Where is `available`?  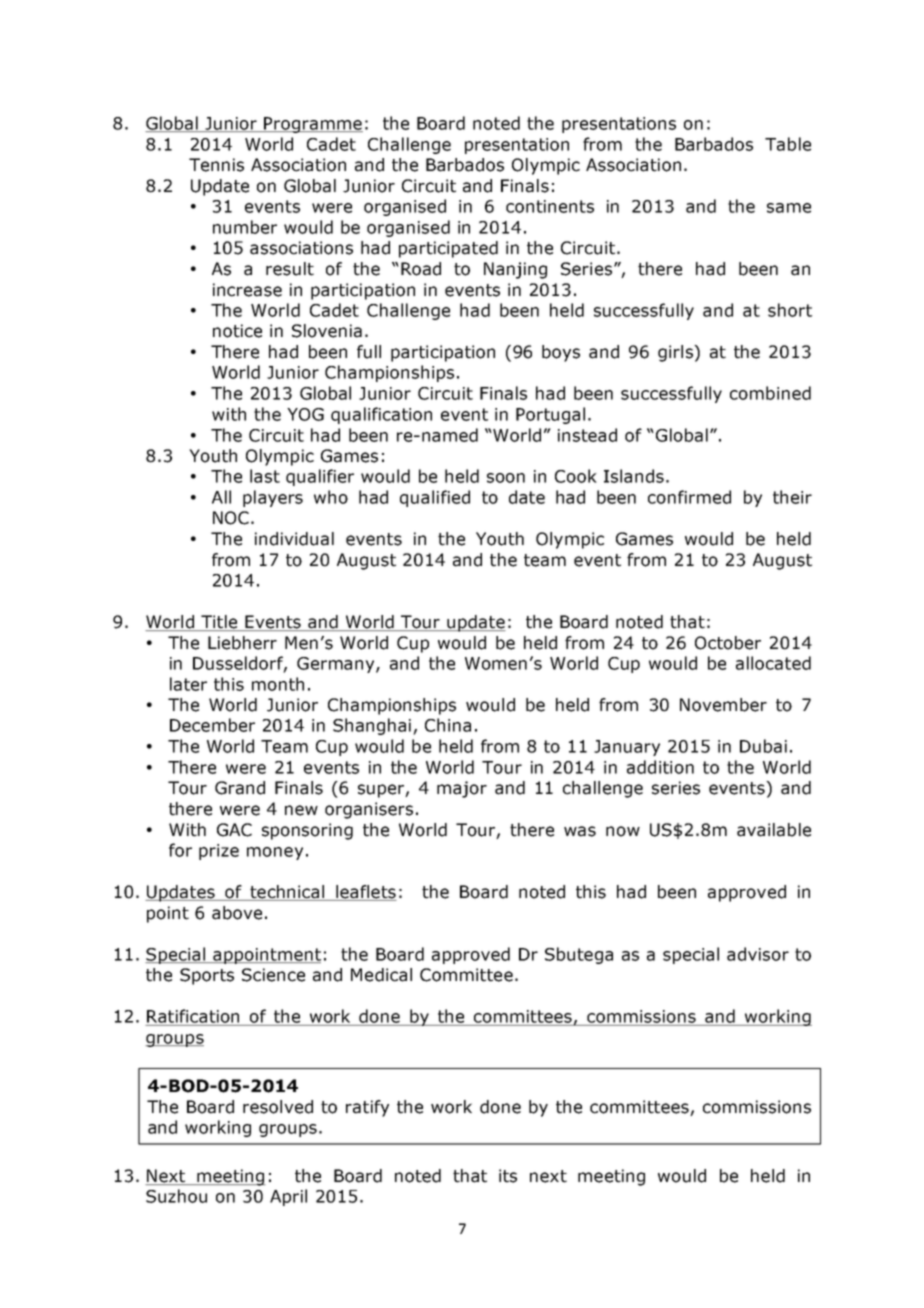 available is located at coordinates (774, 830).
